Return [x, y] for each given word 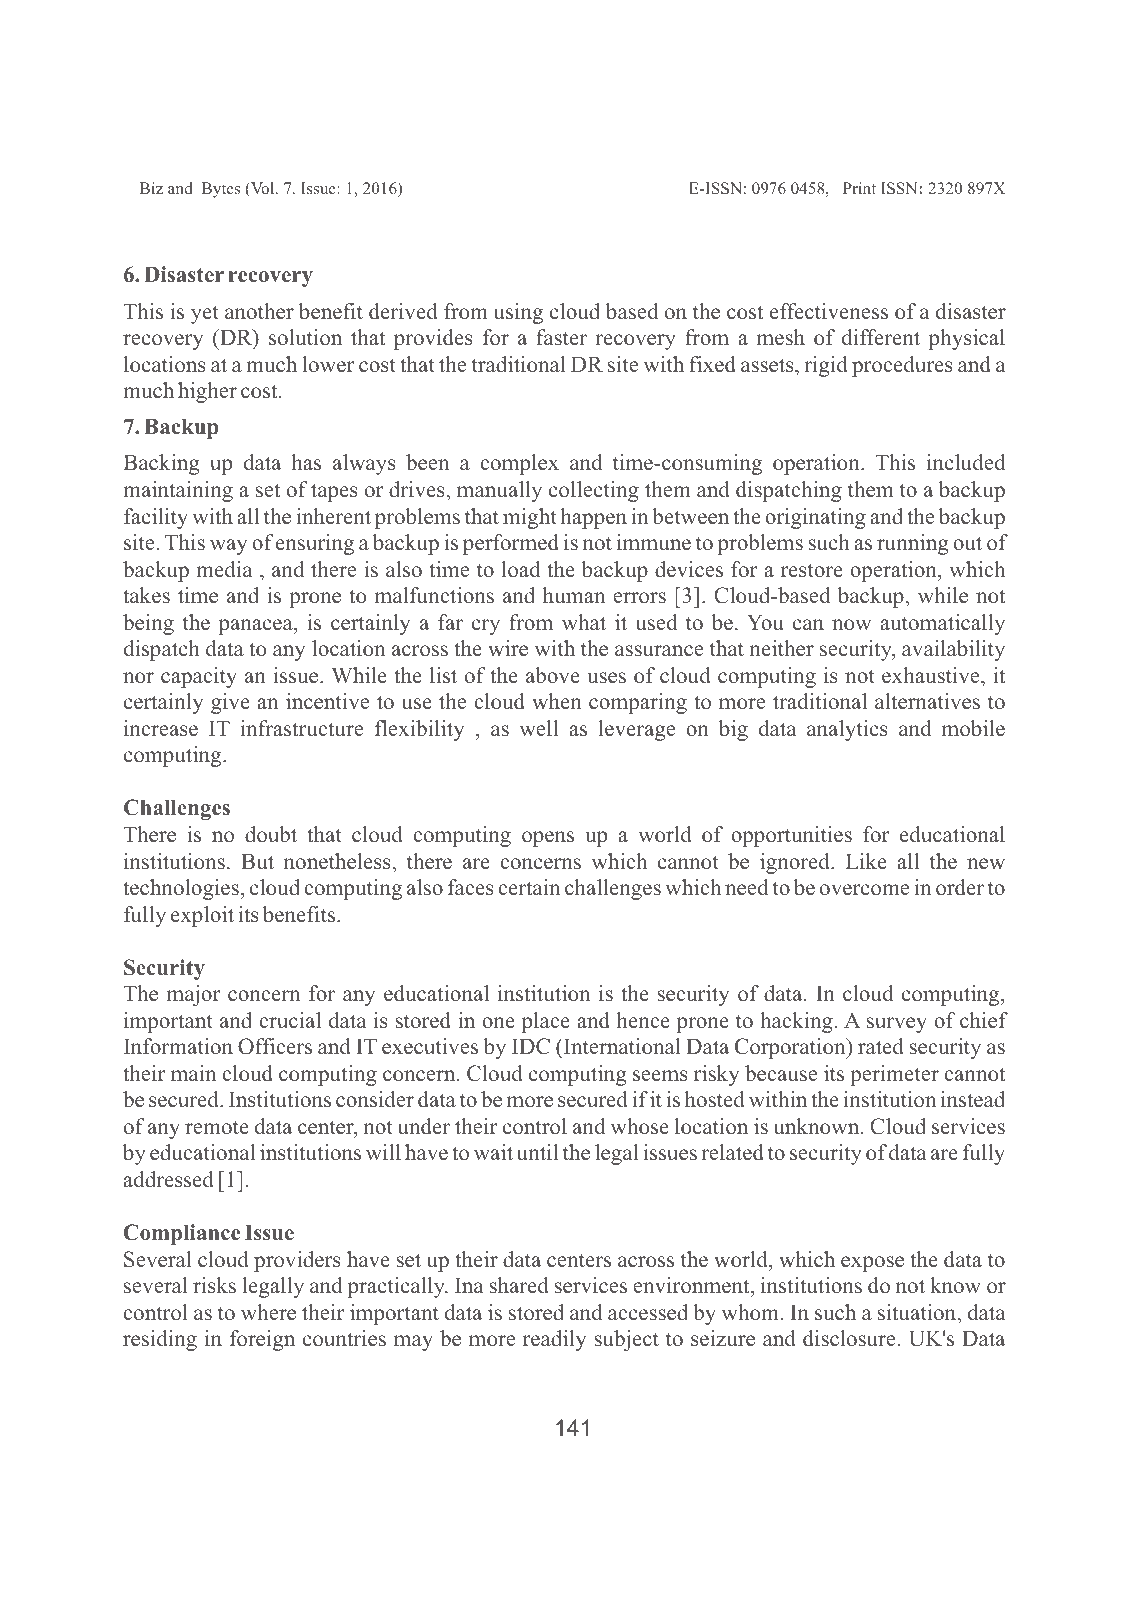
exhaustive [932, 675]
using [518, 313]
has [306, 462]
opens [548, 839]
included [966, 462]
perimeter [894, 1075]
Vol [263, 189]
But [257, 861]
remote [217, 1128]
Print [859, 188]
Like [866, 861]
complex [519, 464]
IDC [531, 1046]
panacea [256, 627]
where [268, 1312]
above [553, 675]
